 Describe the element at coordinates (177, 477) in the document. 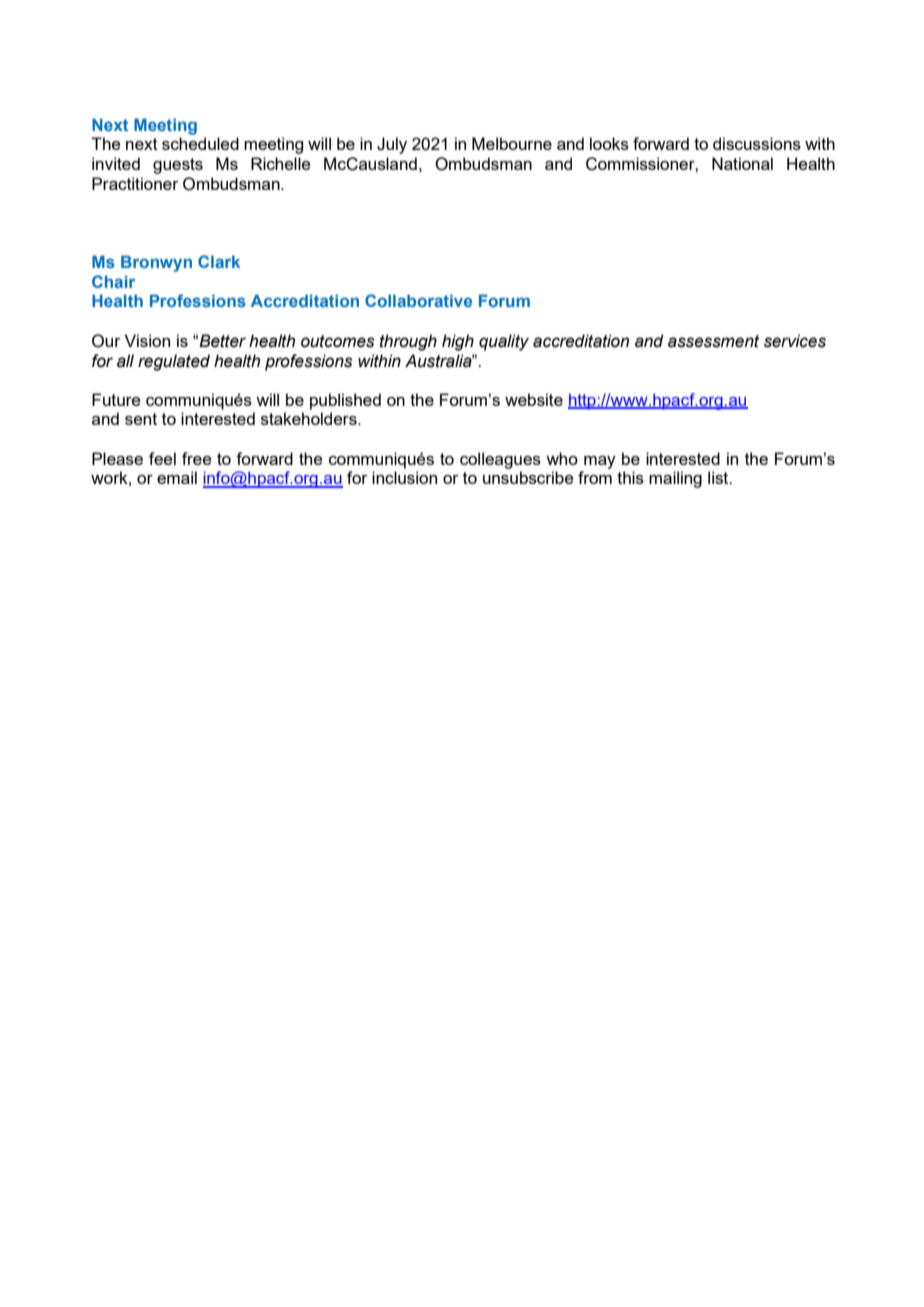

I see `email` at that location.
